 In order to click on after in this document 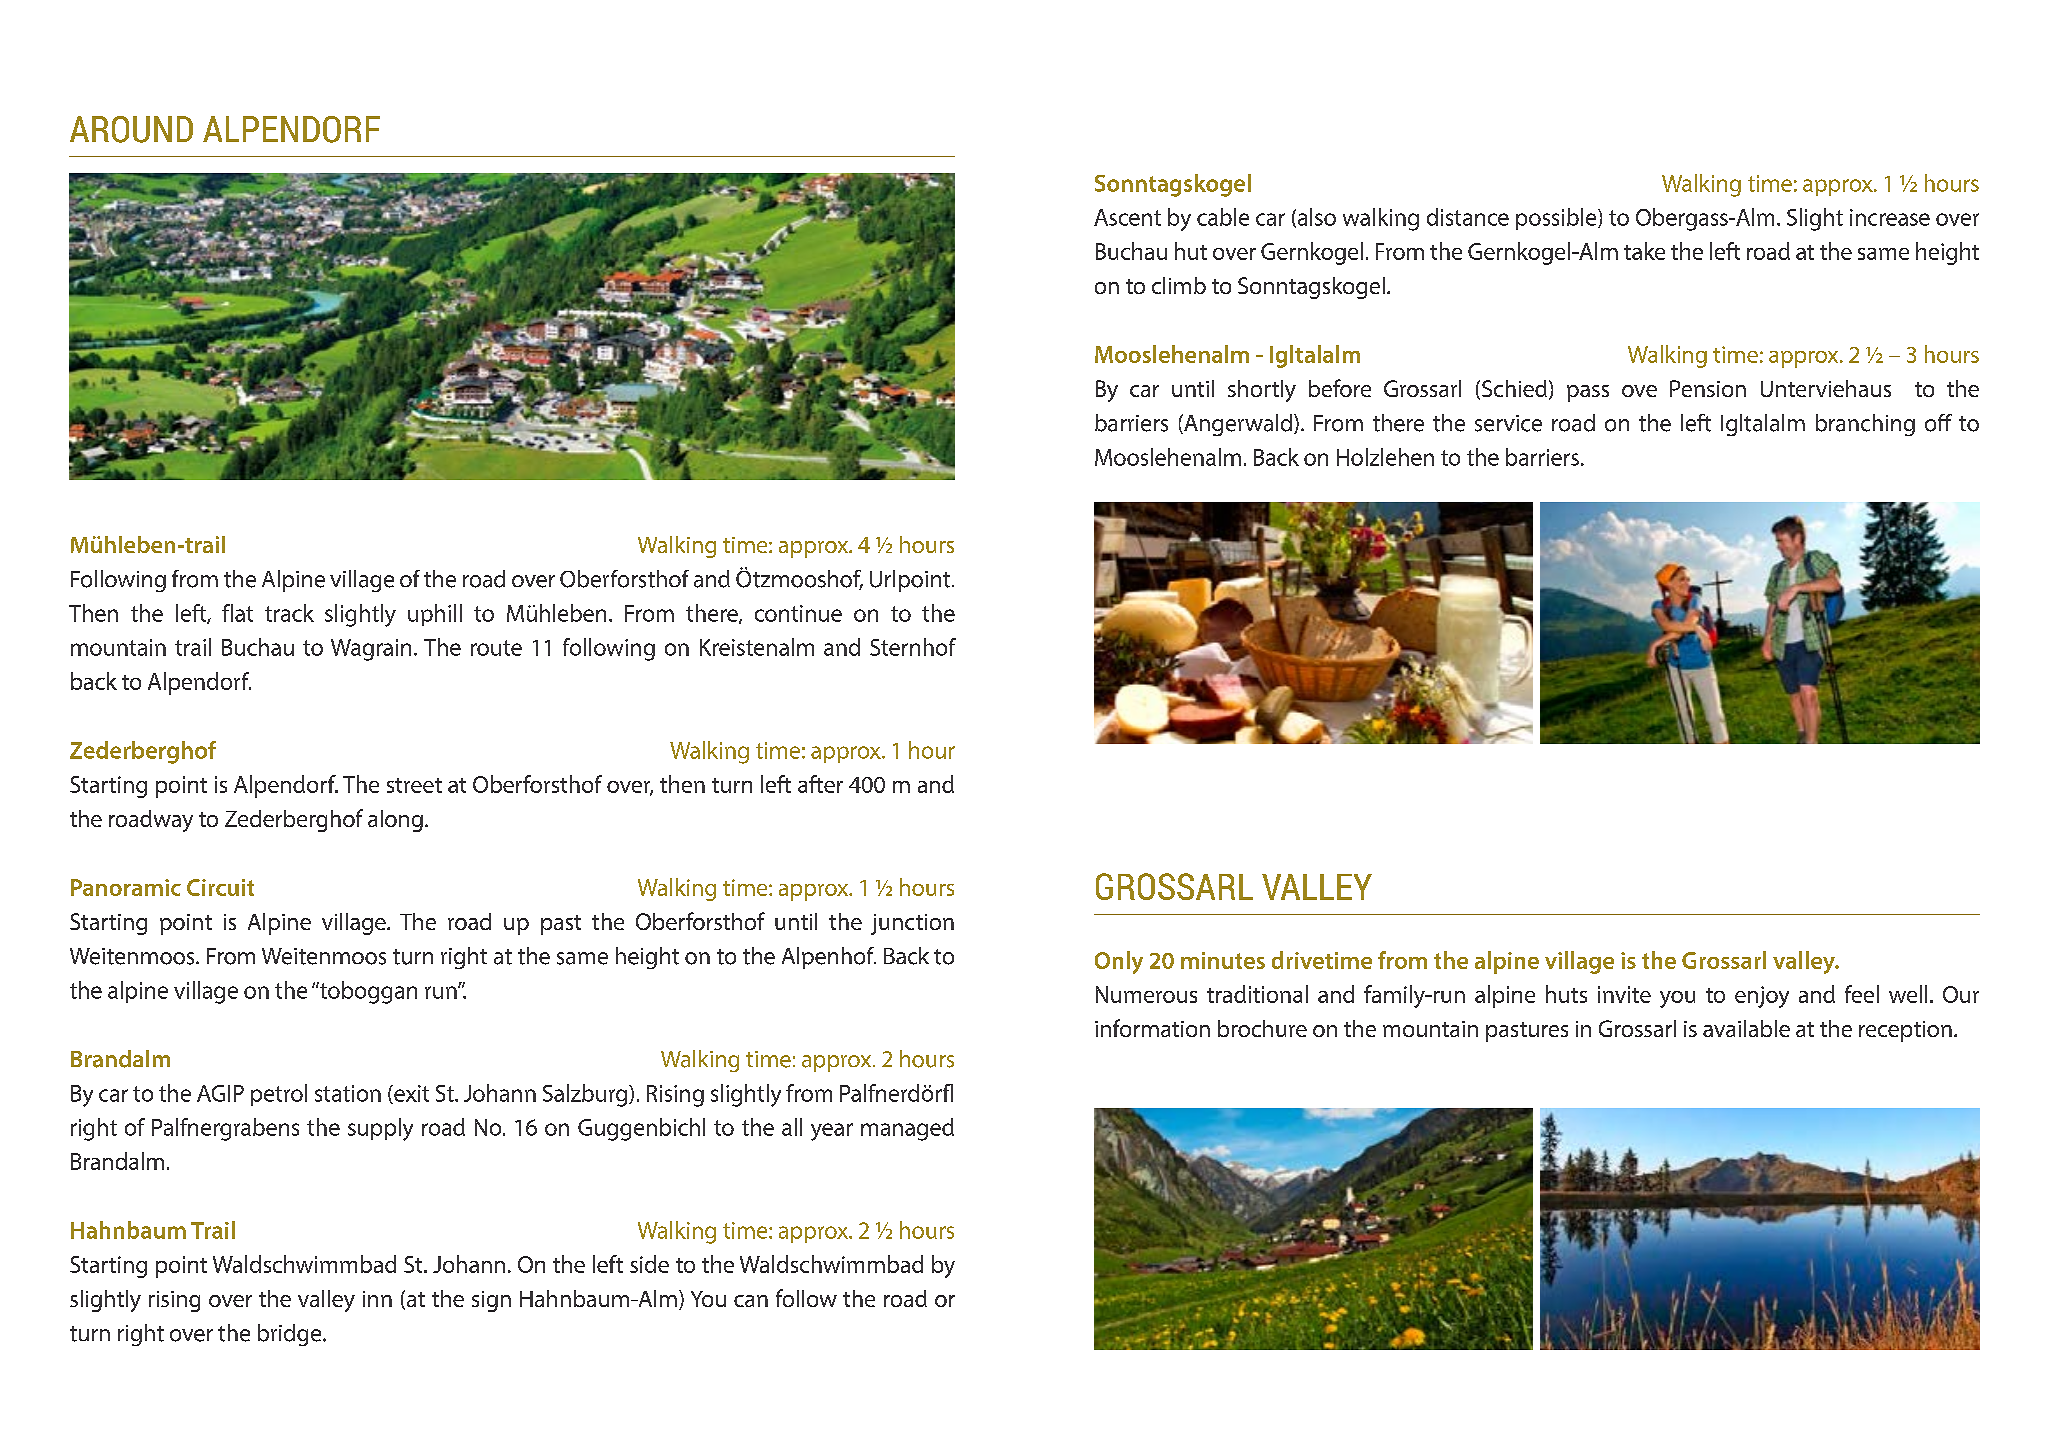, I will do `click(820, 784)`.
